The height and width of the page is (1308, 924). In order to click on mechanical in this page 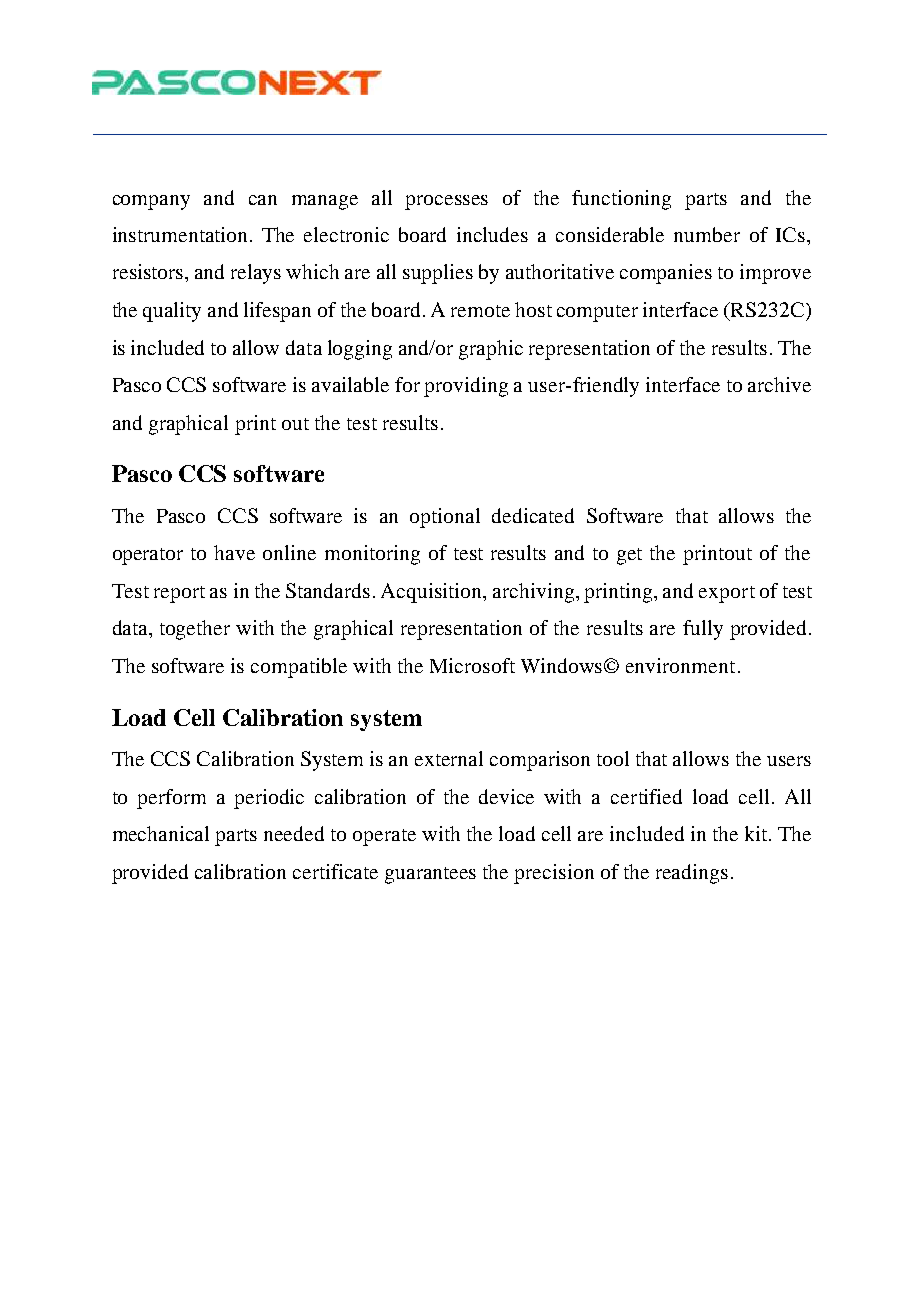, I will do `click(161, 833)`.
